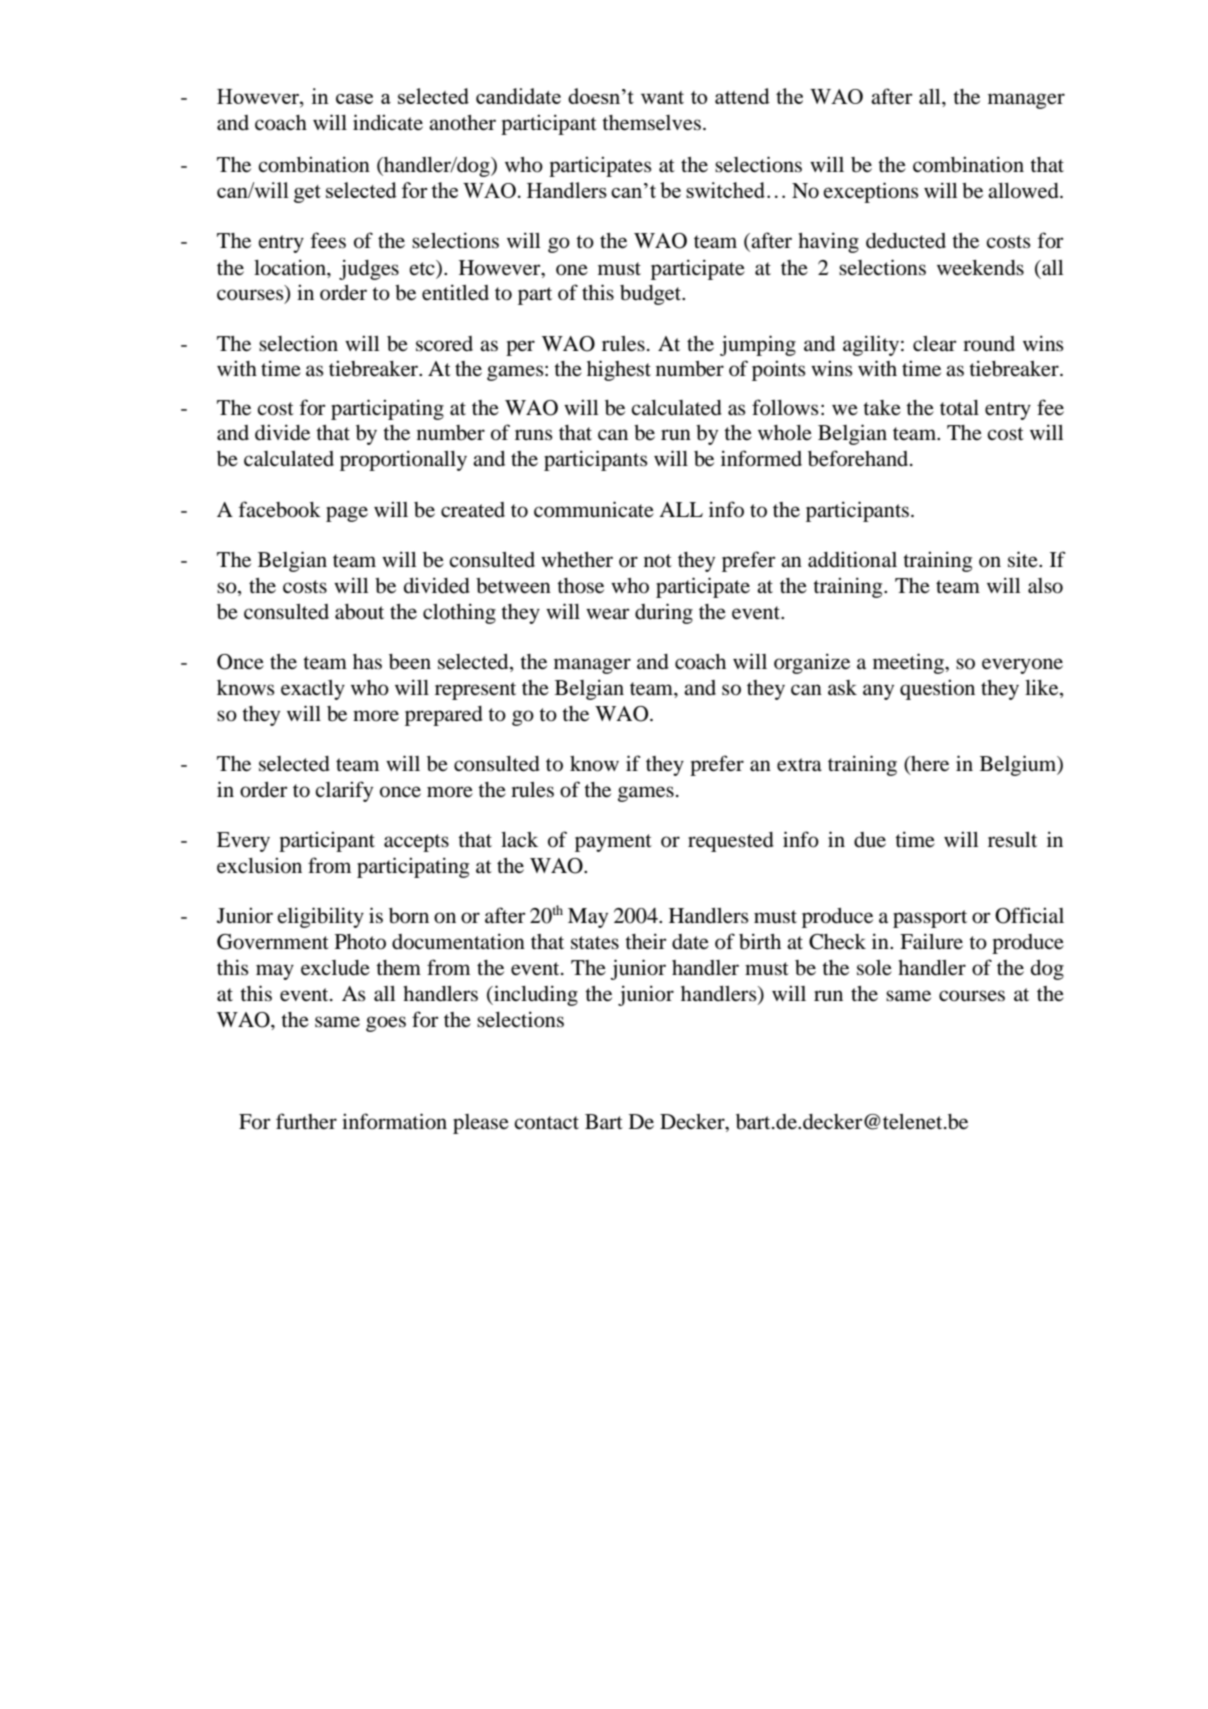  I want to click on clarify, so click(344, 791).
